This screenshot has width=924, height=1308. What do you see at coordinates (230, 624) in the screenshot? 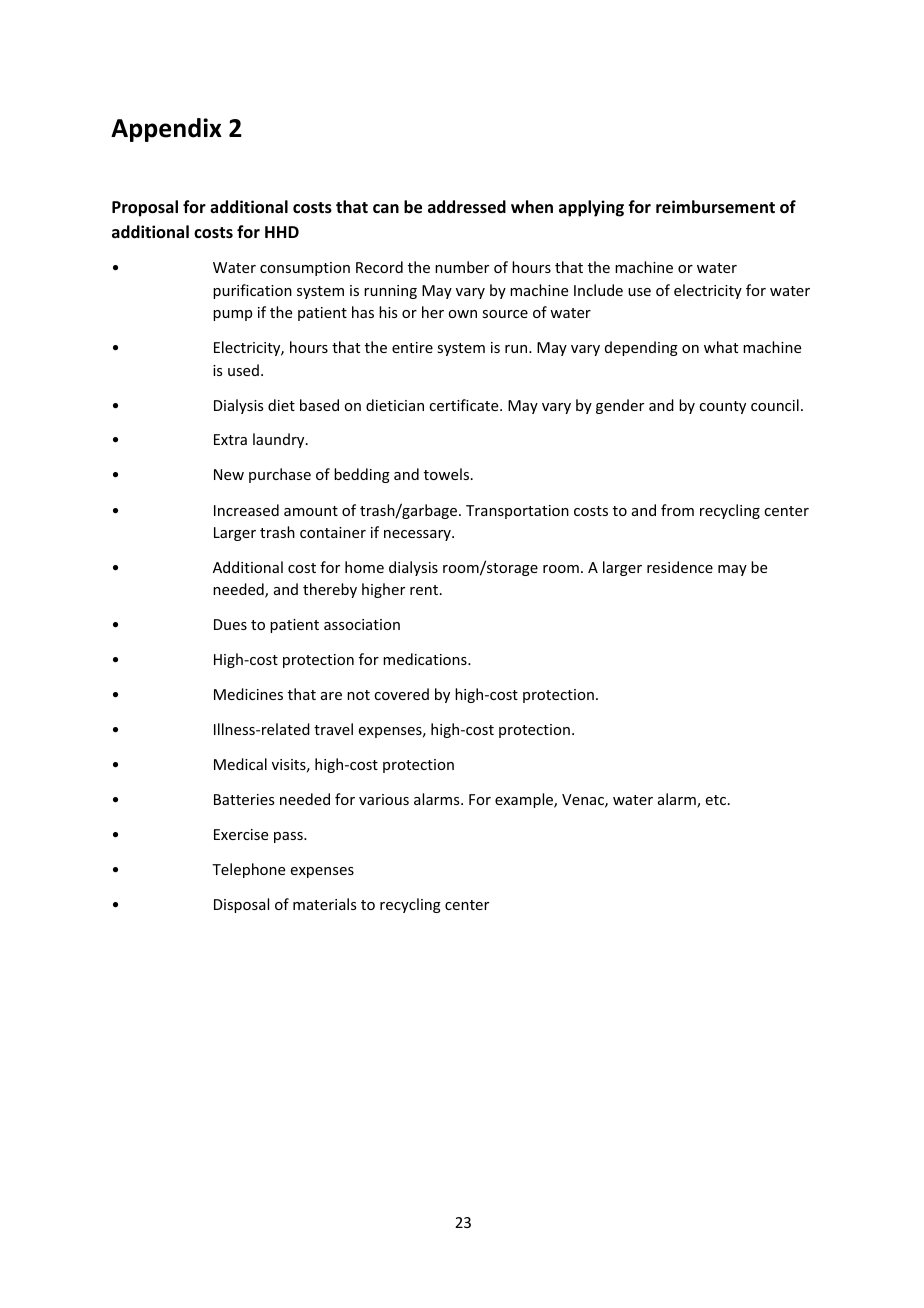
I see `Dues` at bounding box center [230, 624].
